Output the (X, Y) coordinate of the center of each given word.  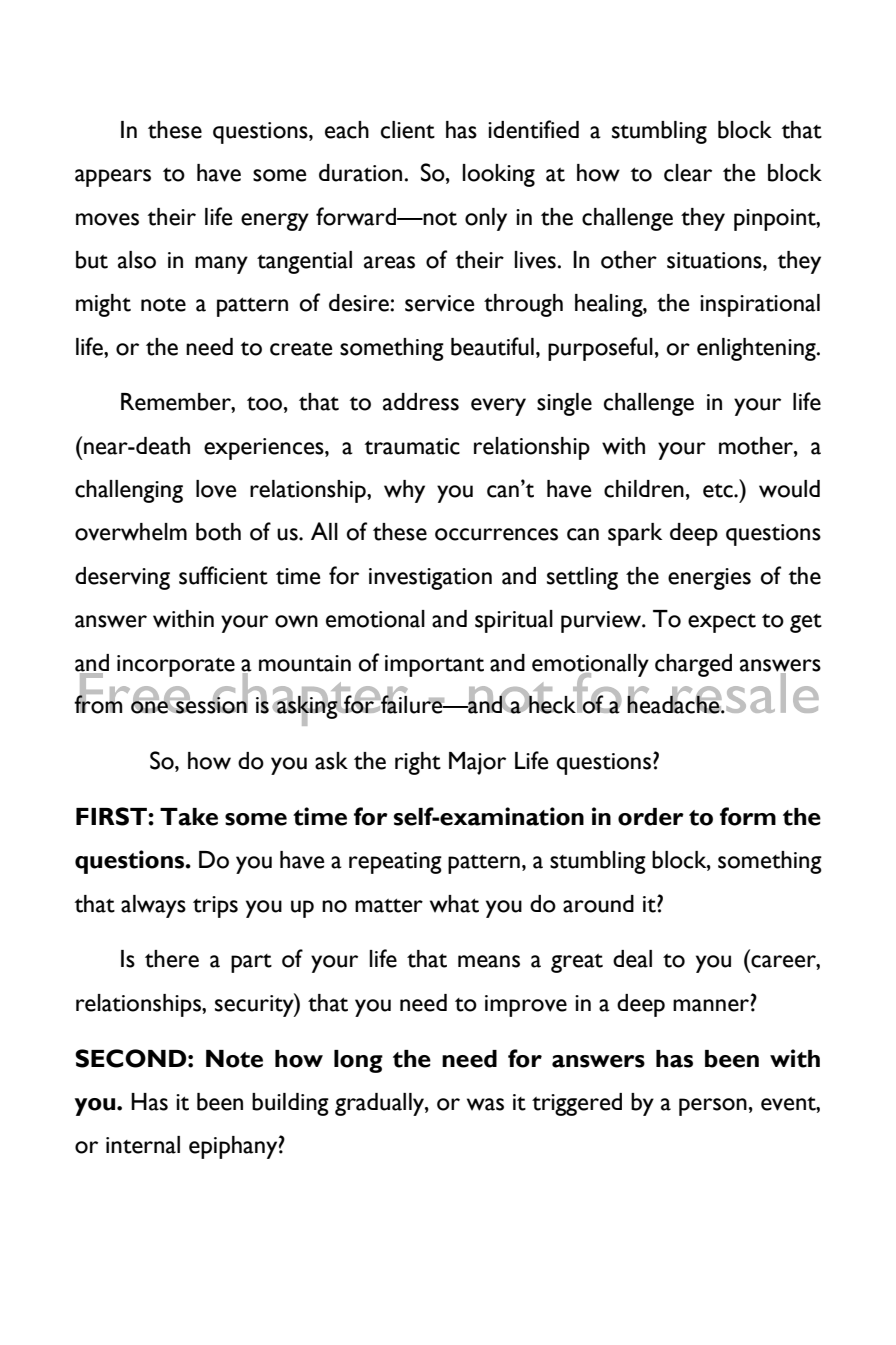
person (713, 1107)
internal (143, 1145)
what (454, 904)
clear (688, 173)
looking (499, 175)
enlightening (757, 349)
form (748, 816)
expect (722, 623)
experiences (265, 449)
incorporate (176, 666)
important (434, 666)
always (153, 906)
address (421, 402)
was (485, 1104)
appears (113, 178)
